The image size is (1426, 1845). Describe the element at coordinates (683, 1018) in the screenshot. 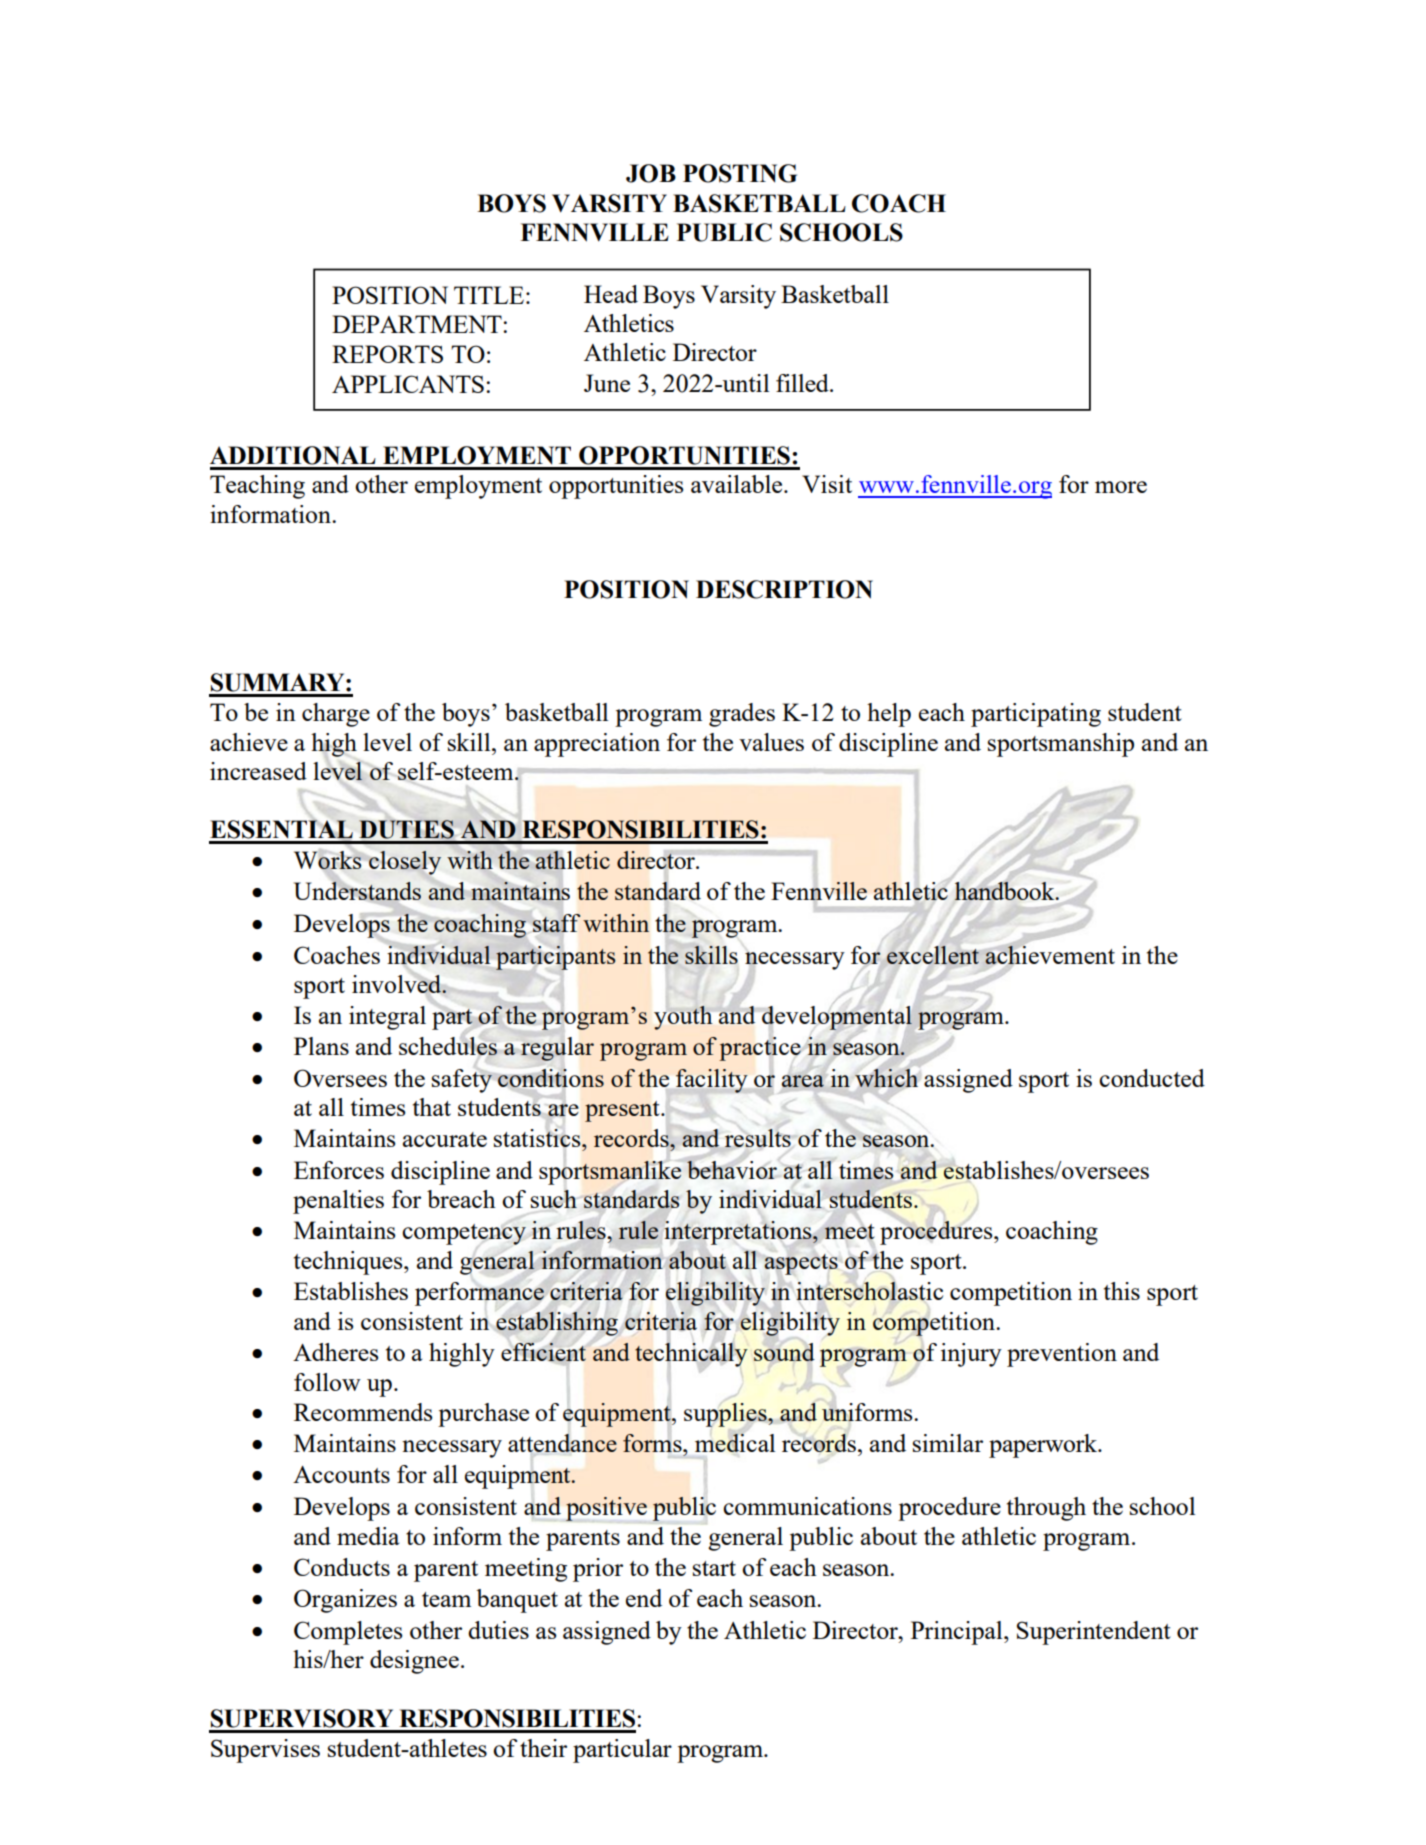

I see `youth` at that location.
